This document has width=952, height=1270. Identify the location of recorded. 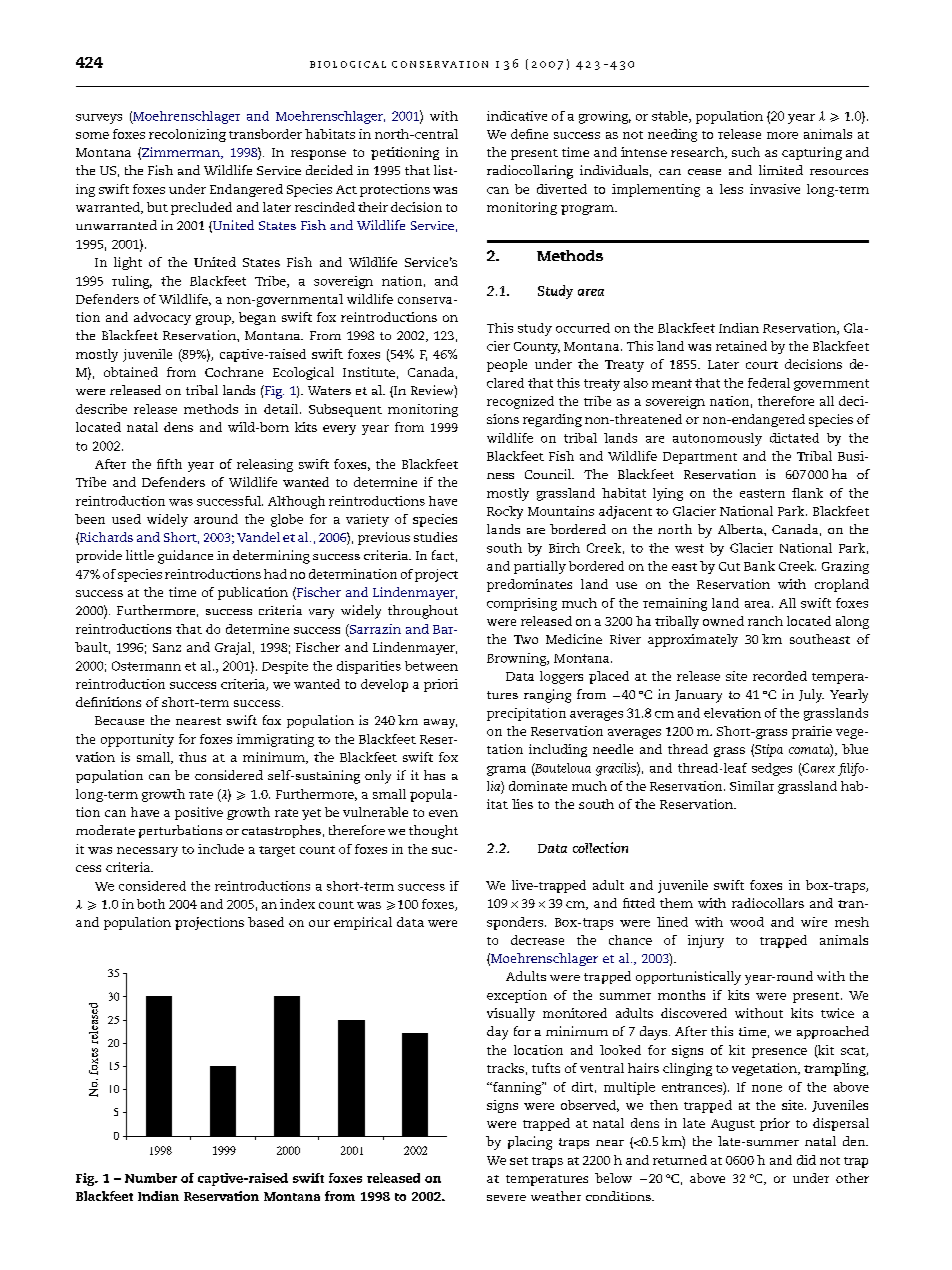
(780, 676).
